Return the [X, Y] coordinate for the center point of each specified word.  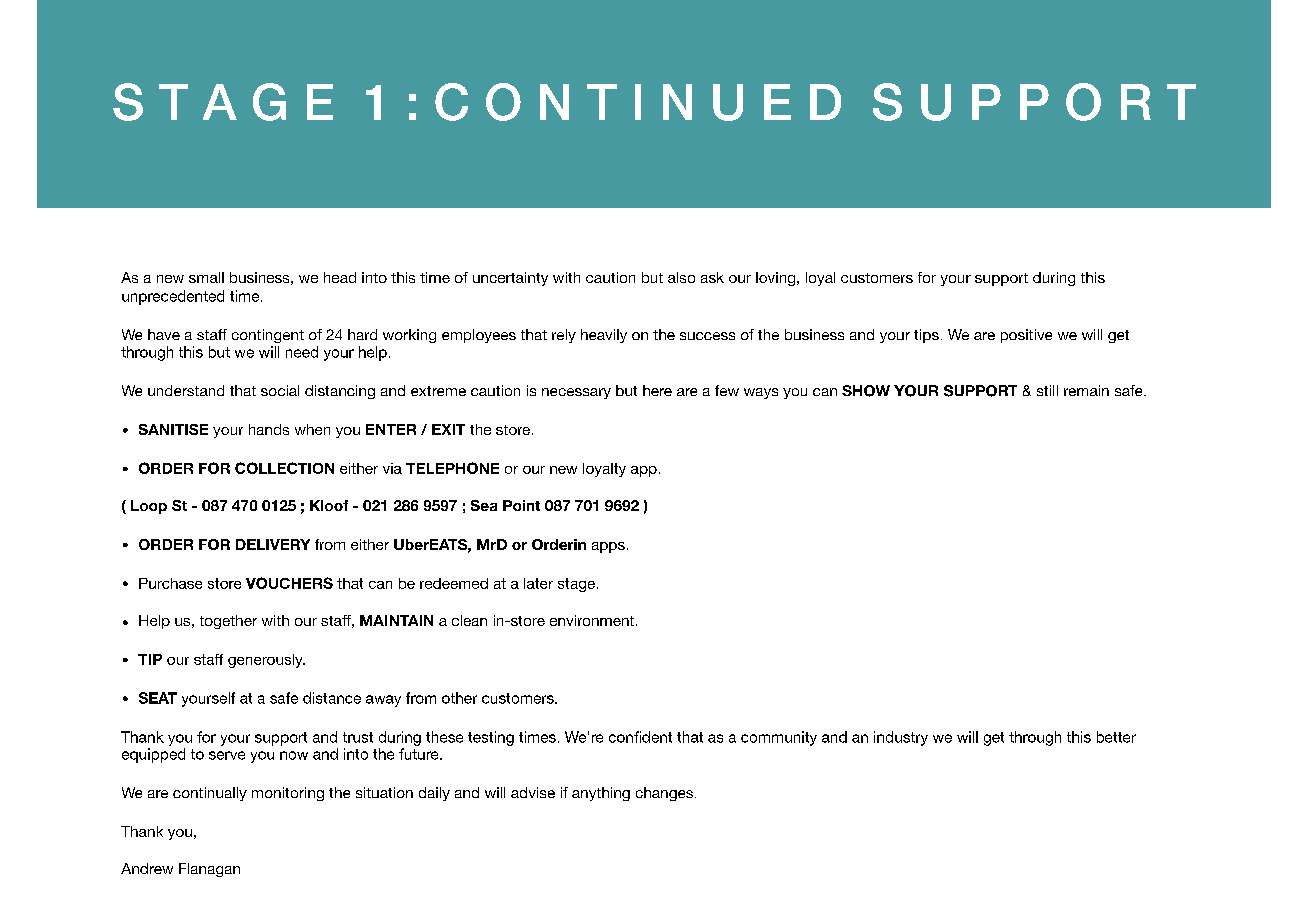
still [1047, 390]
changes [666, 794]
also [681, 277]
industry [901, 738]
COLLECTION [284, 468]
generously [266, 661]
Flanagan [209, 870]
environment [592, 620]
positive [1026, 336]
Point [521, 505]
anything [601, 794]
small [206, 277]
